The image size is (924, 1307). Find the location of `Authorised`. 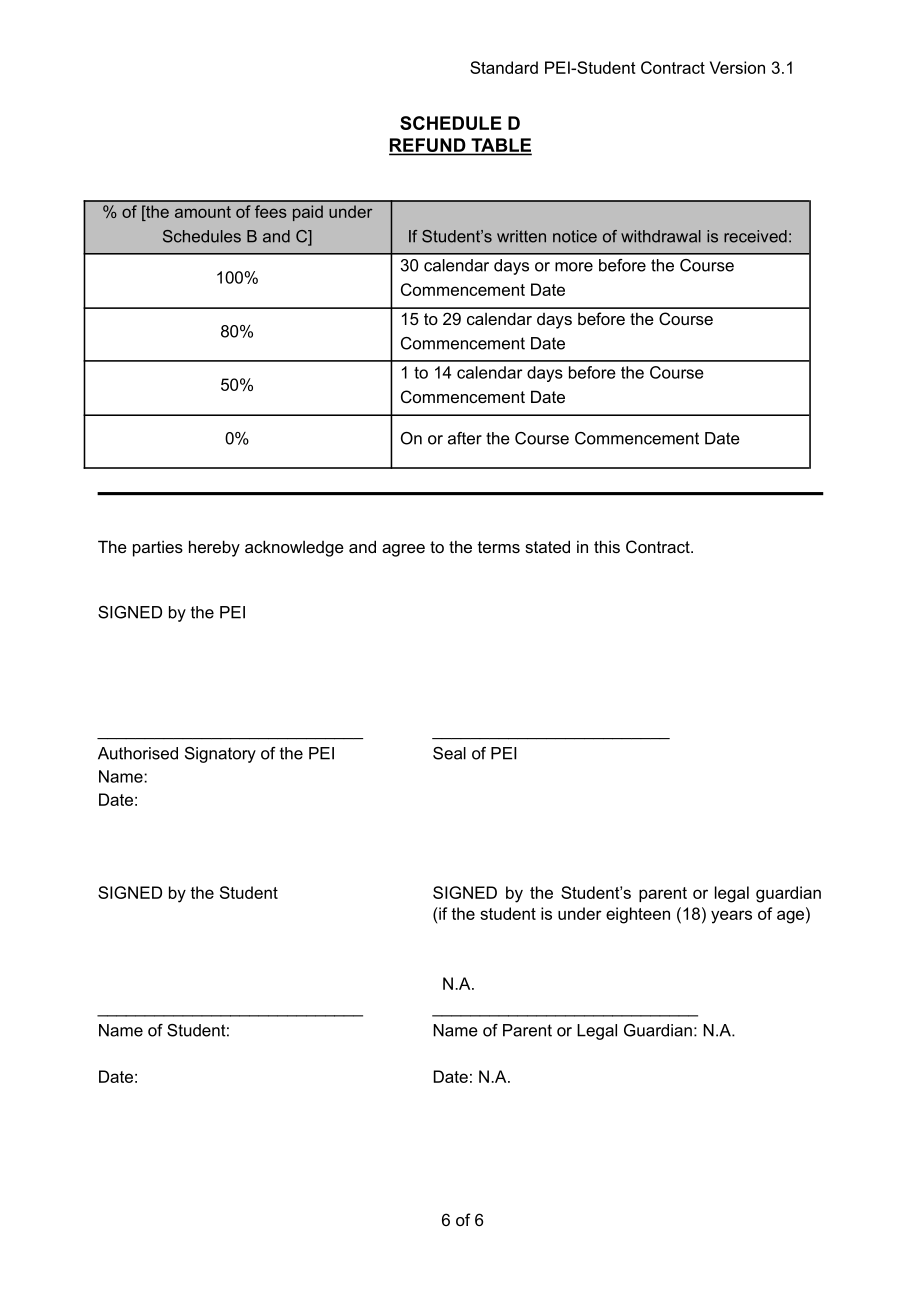

Authorised is located at coordinates (138, 753).
